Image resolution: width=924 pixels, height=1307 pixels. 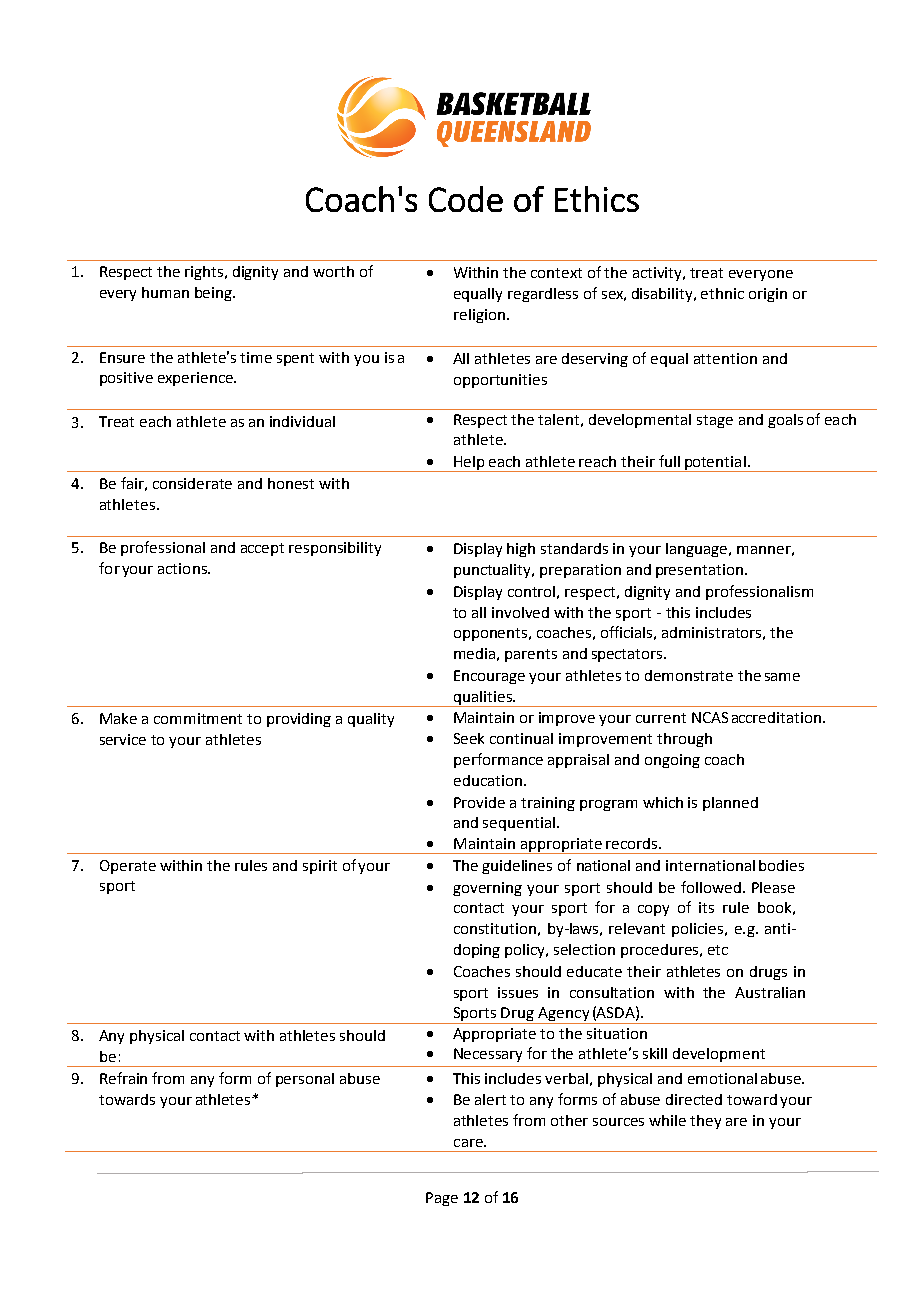 What do you see at coordinates (487, 889) in the screenshot?
I see `governing` at bounding box center [487, 889].
